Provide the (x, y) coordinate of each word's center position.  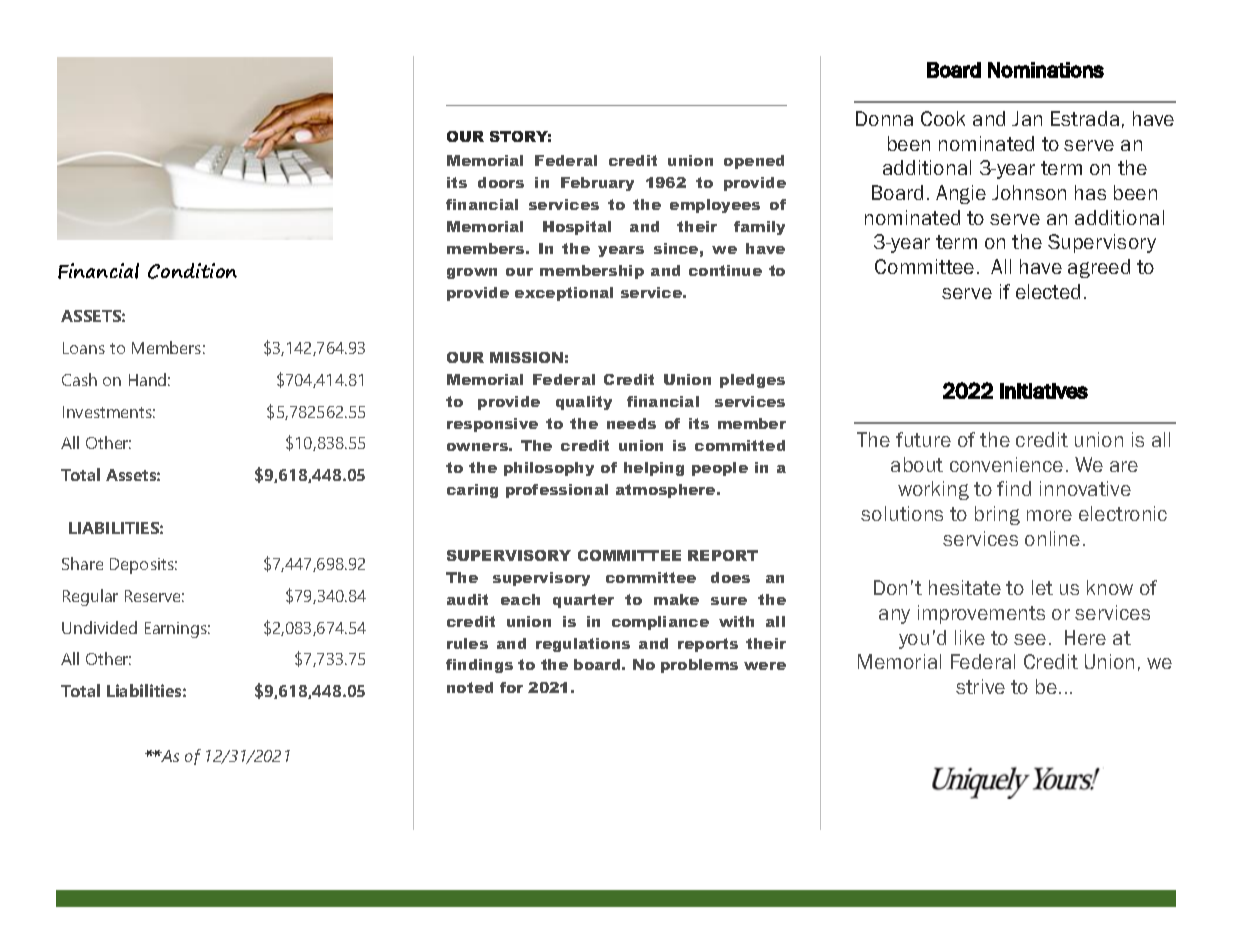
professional (557, 491)
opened (754, 162)
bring (997, 515)
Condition (192, 271)
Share (82, 563)
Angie (961, 194)
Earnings (177, 630)
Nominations (1046, 70)
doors (501, 182)
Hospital (577, 228)
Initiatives (1044, 391)
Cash (79, 379)
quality (584, 403)
